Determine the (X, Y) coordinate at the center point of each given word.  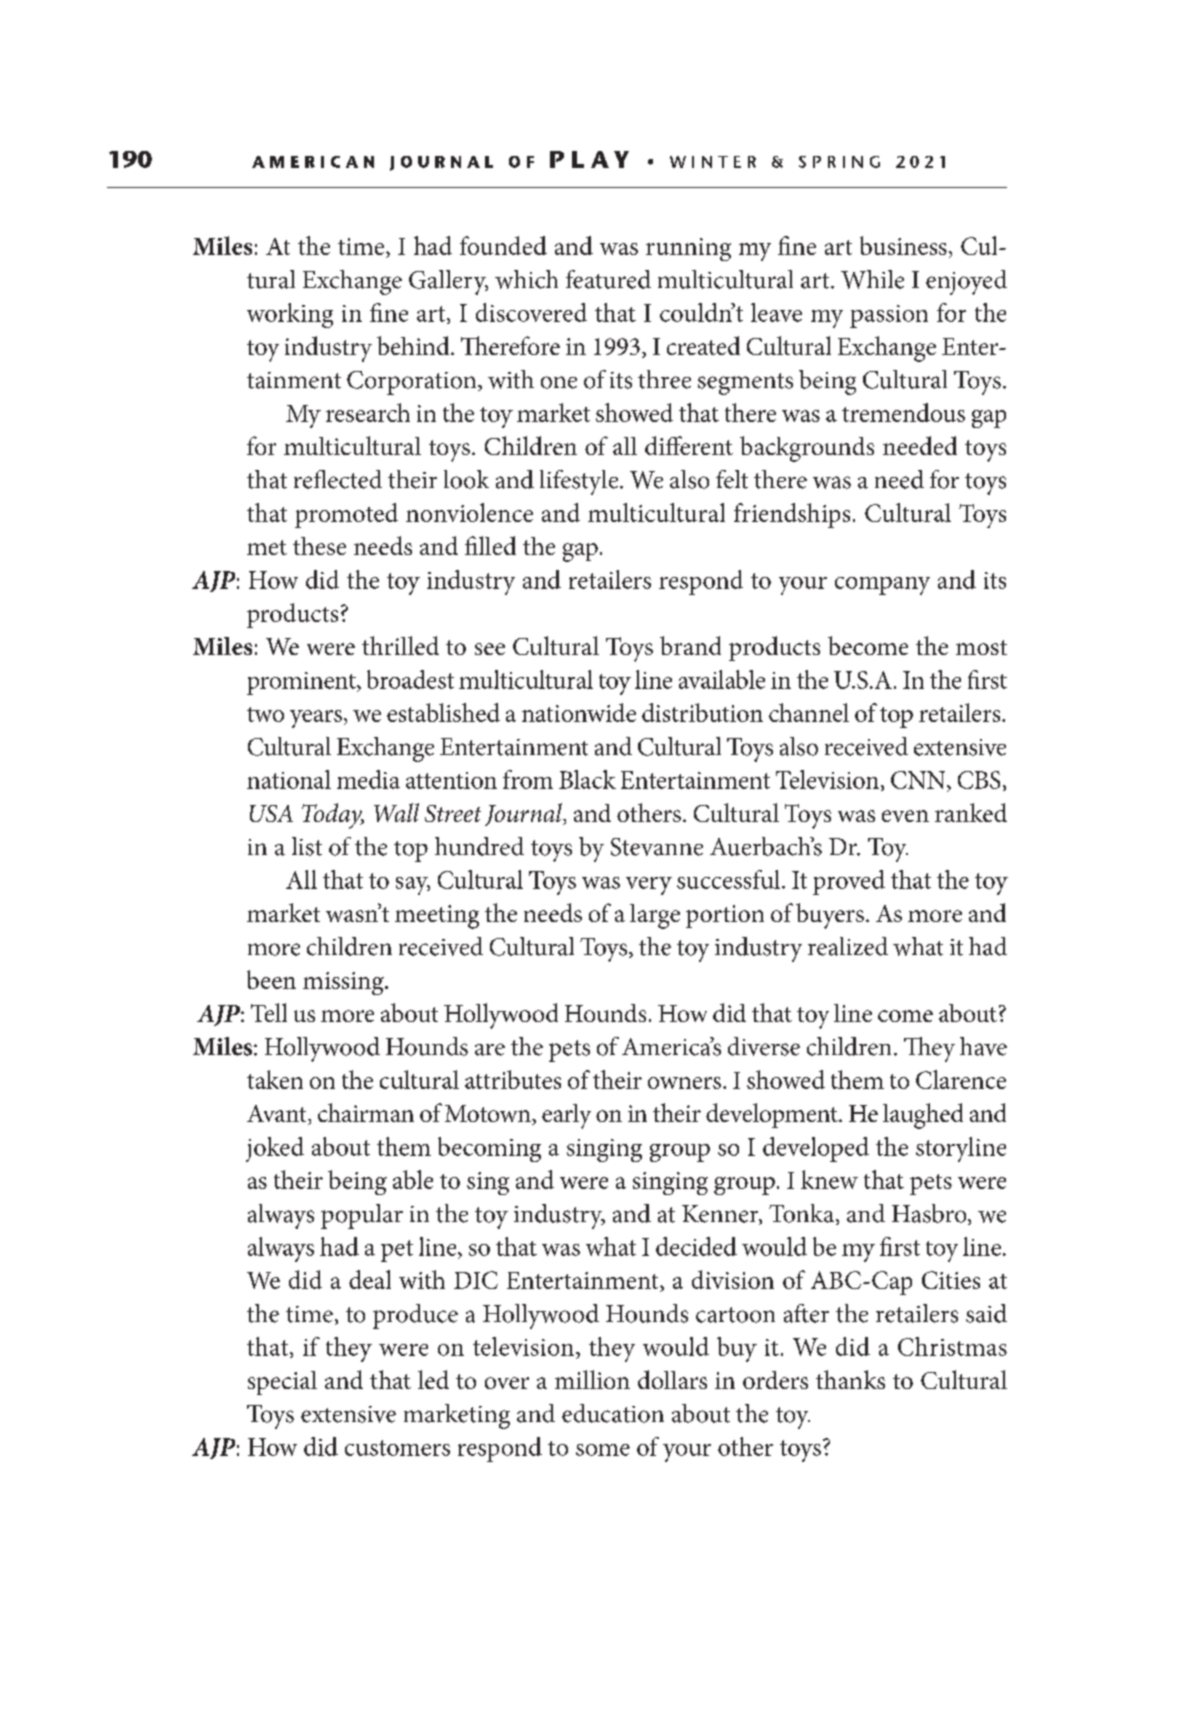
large (655, 916)
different (689, 445)
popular (362, 1216)
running (688, 249)
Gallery (448, 282)
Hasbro (930, 1214)
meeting (437, 917)
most (981, 647)
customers (397, 1448)
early (566, 1116)
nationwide (579, 712)
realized (848, 946)
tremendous (903, 412)
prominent (302, 683)
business (903, 245)
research (368, 412)
